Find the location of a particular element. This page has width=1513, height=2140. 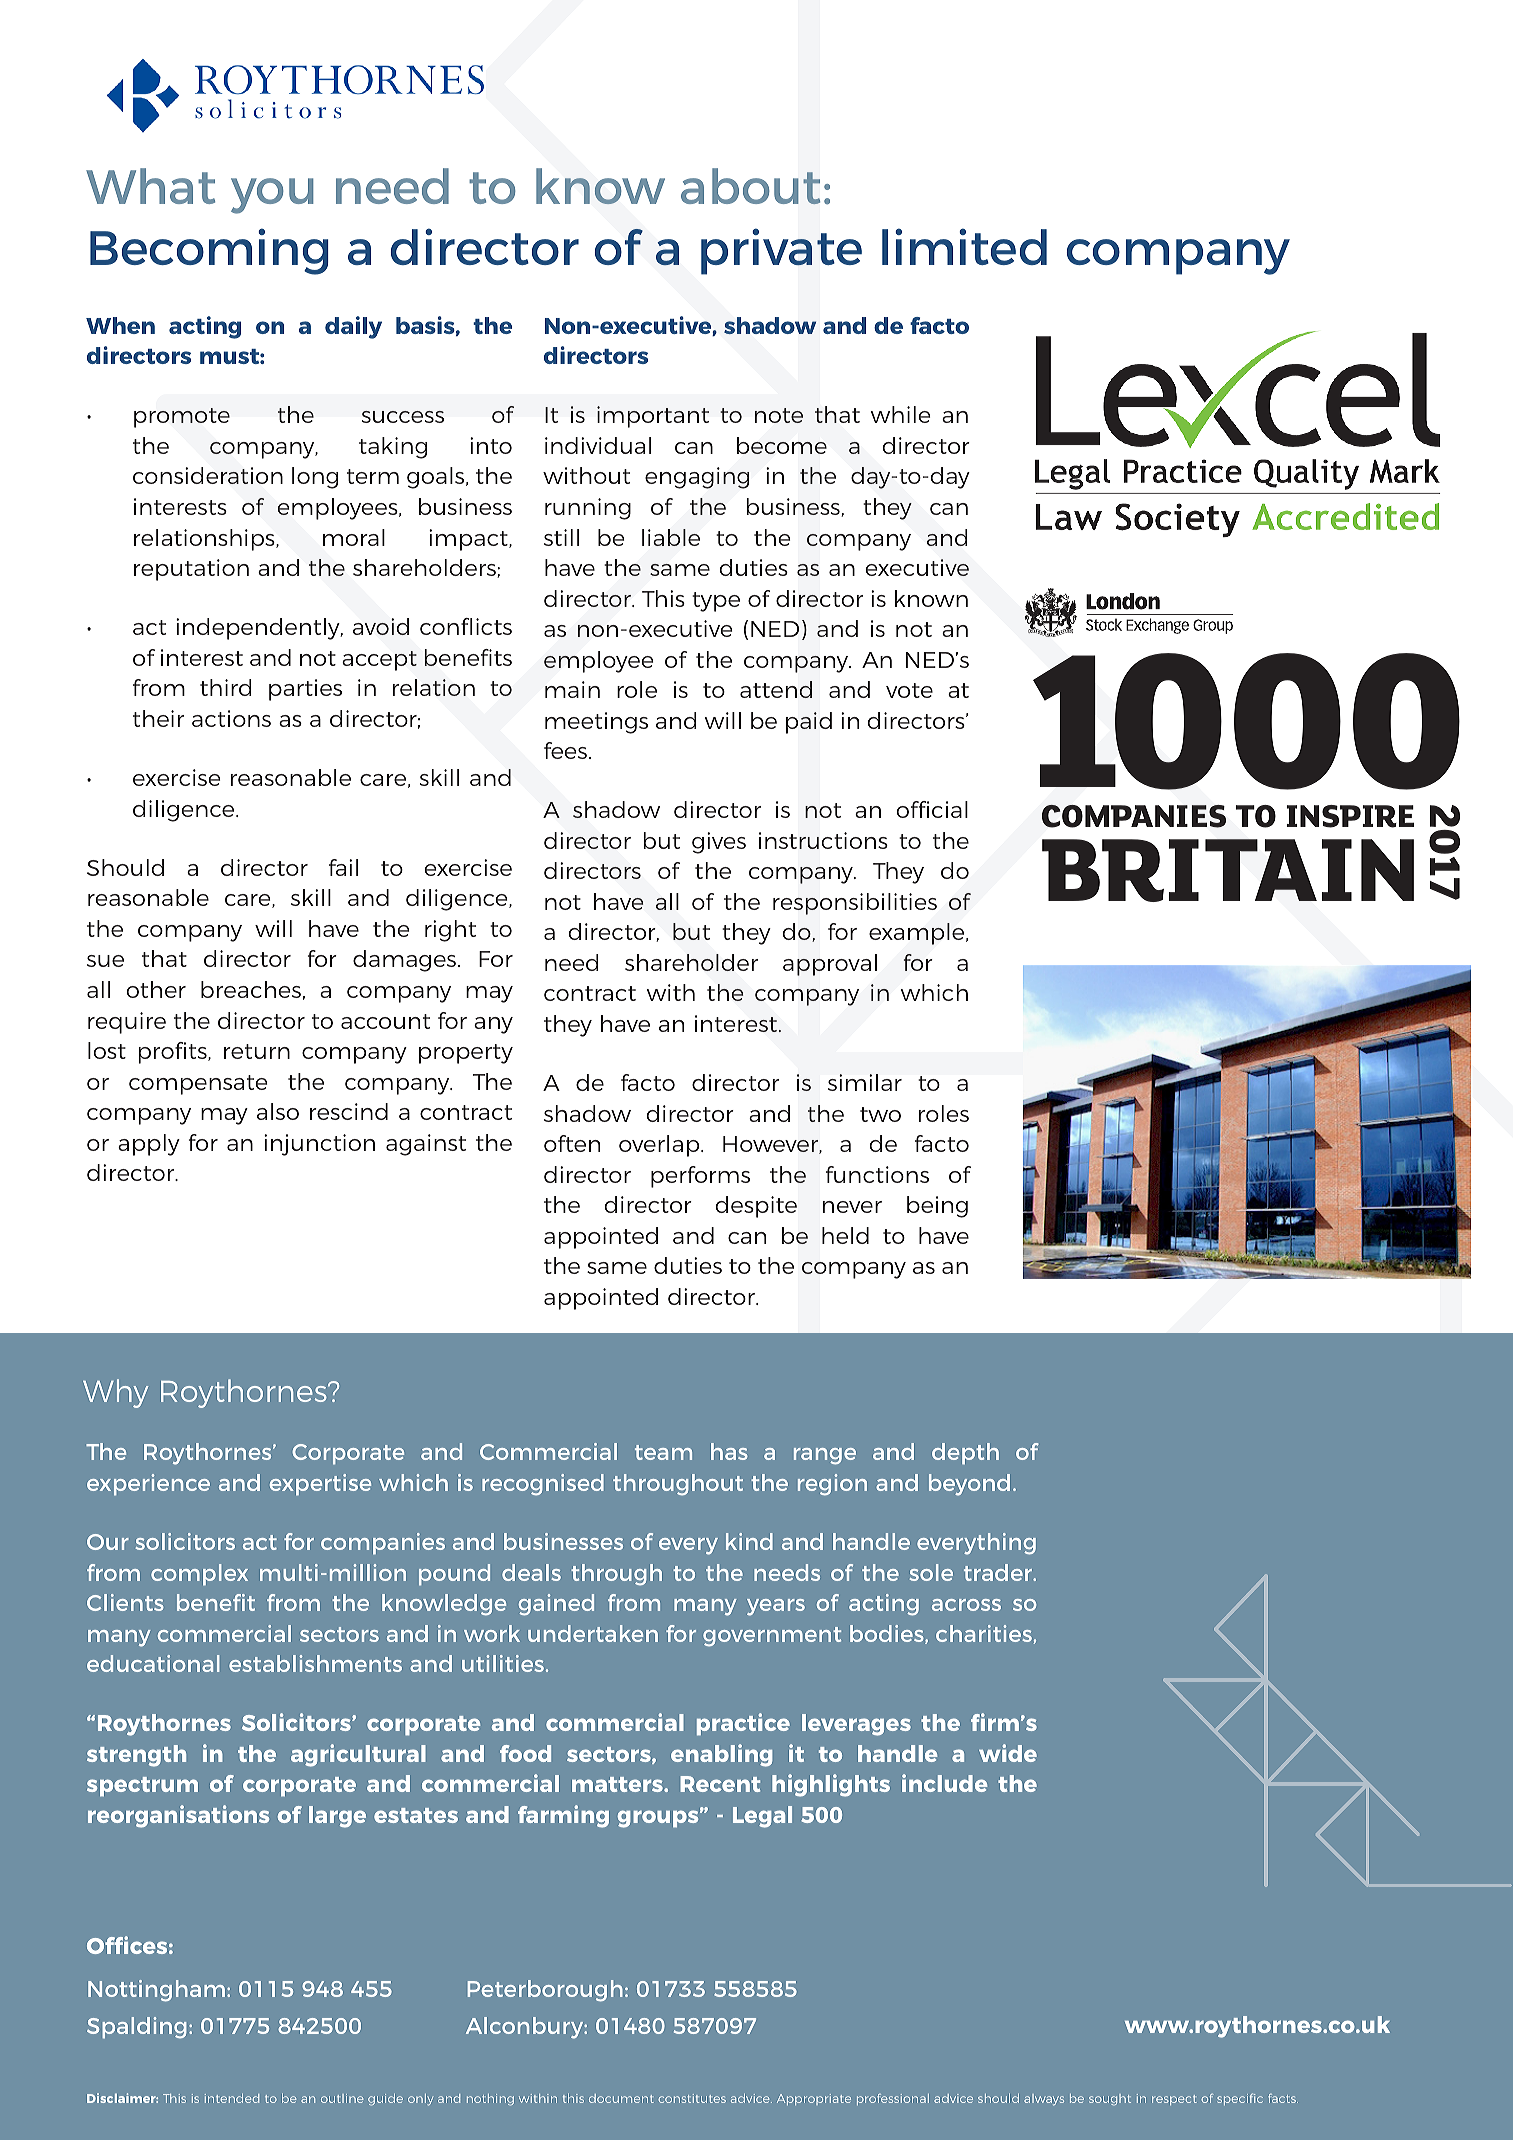

intended is located at coordinates (232, 2098).
